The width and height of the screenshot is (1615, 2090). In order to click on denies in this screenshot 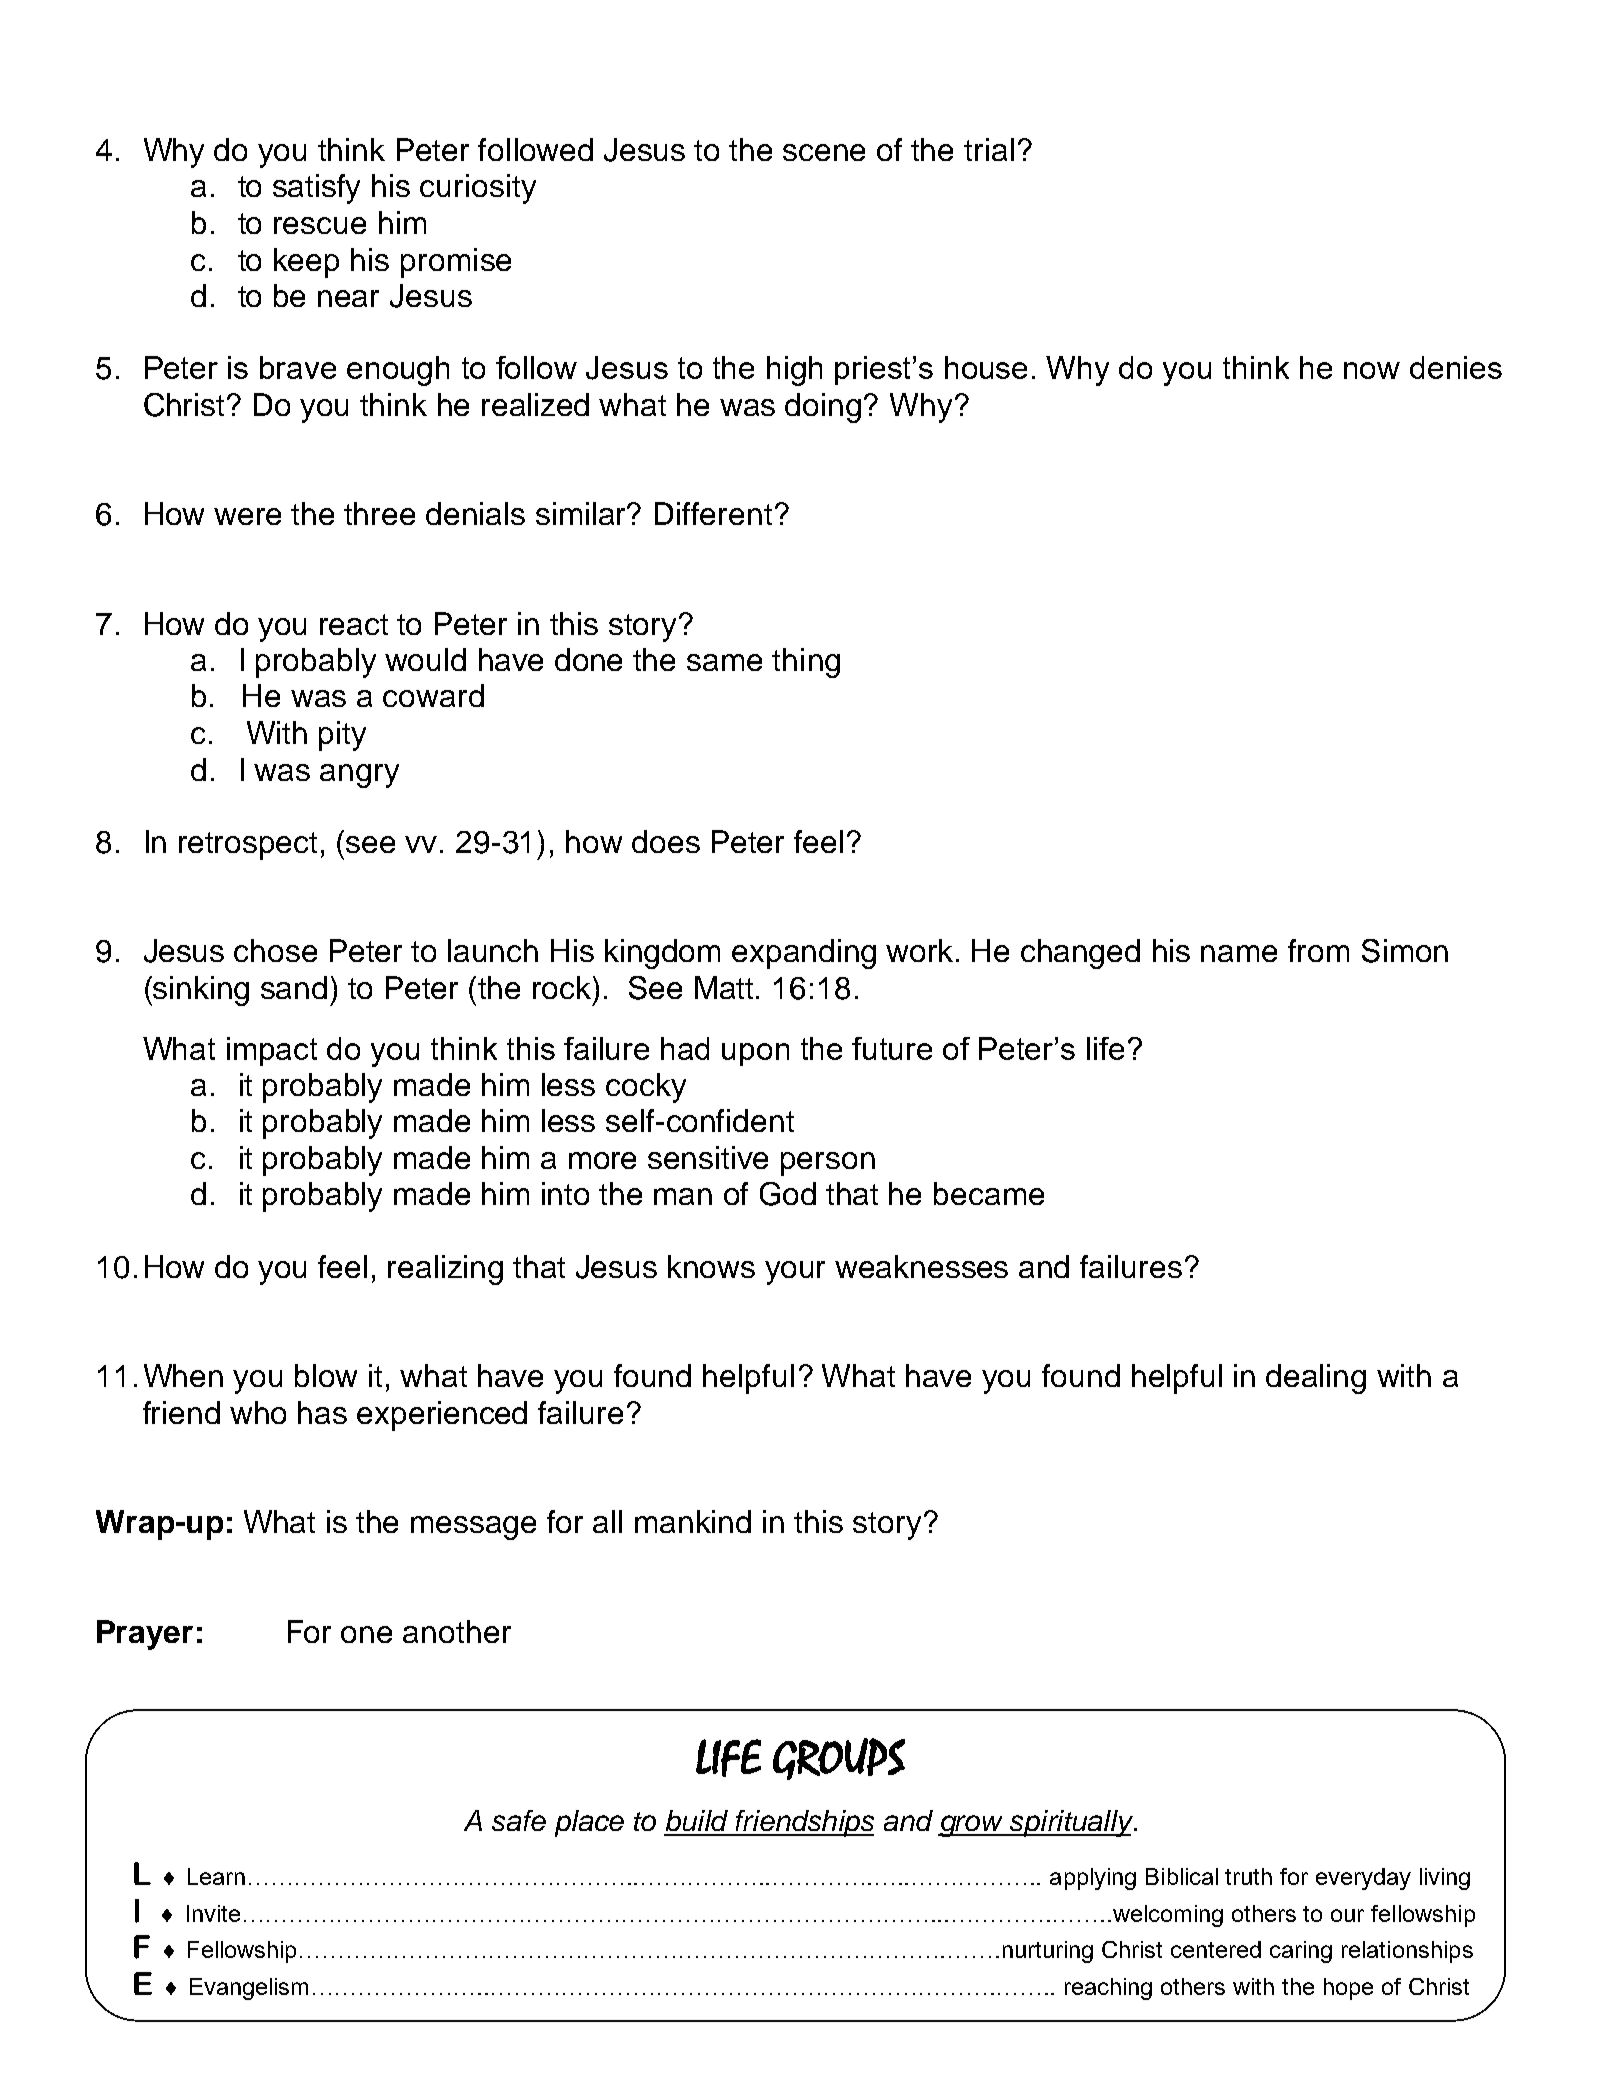, I will do `click(1456, 367)`.
